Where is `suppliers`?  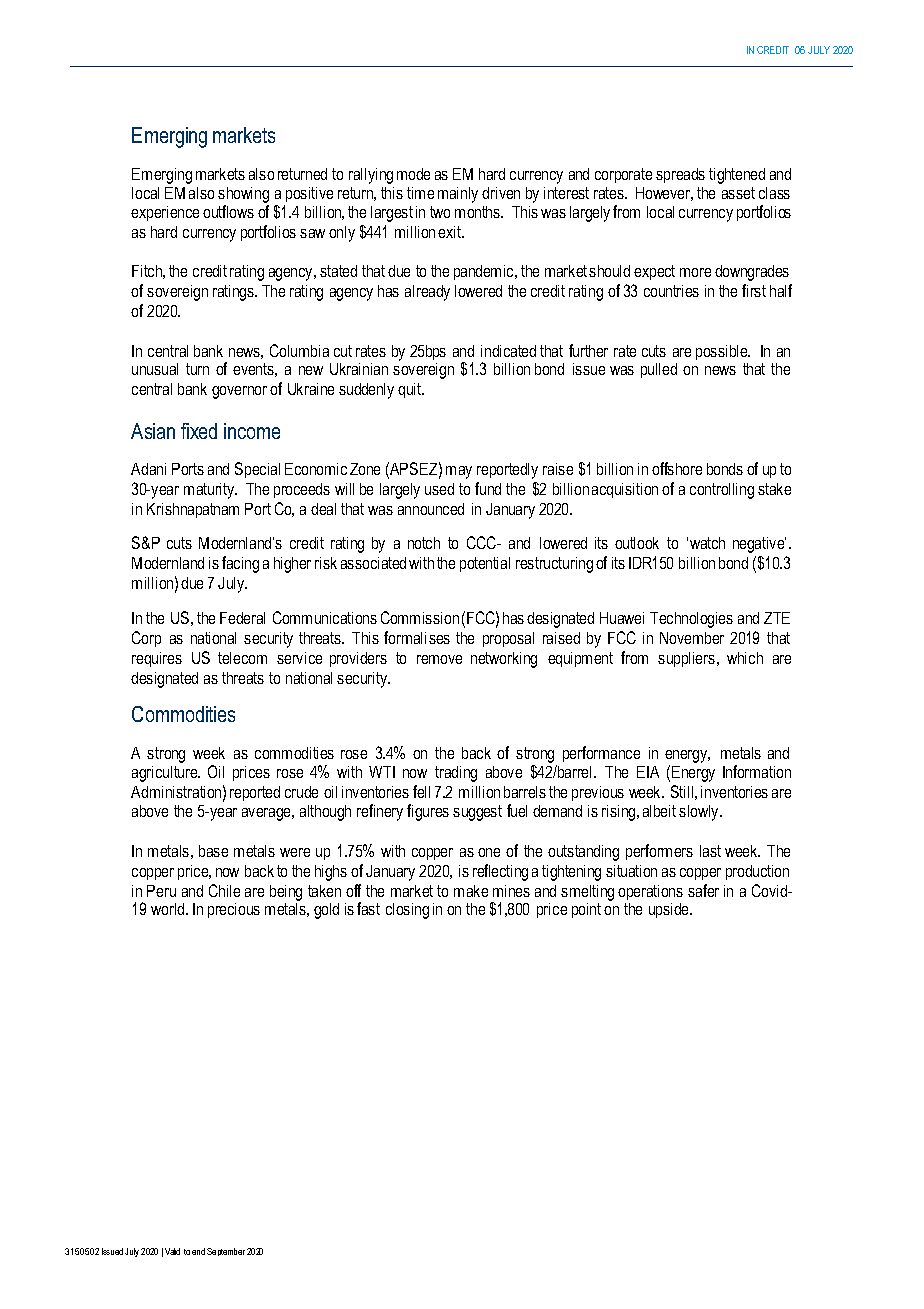
suppliers is located at coordinates (686, 659).
